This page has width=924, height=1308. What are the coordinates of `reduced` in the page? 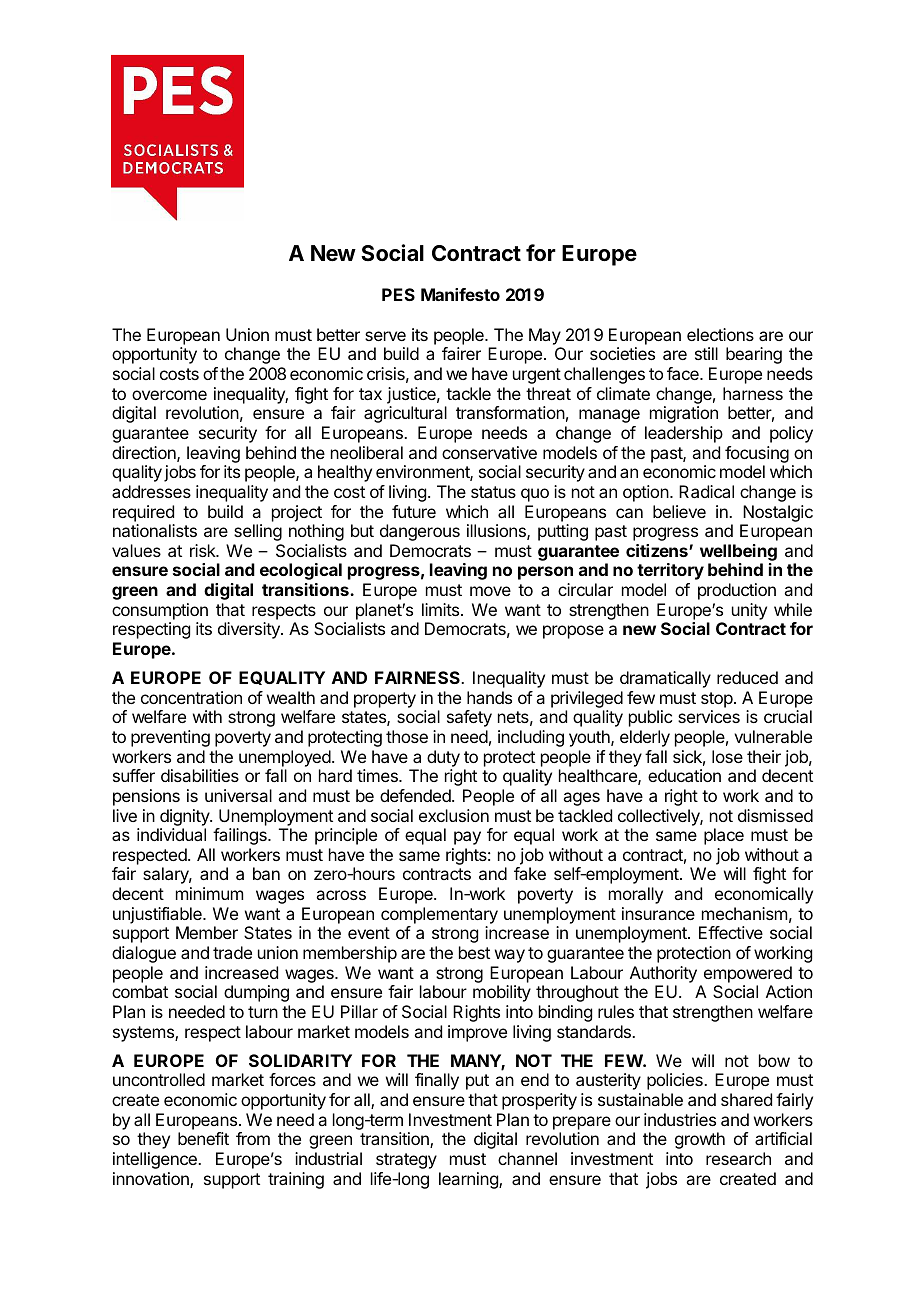 It's located at (747, 677).
